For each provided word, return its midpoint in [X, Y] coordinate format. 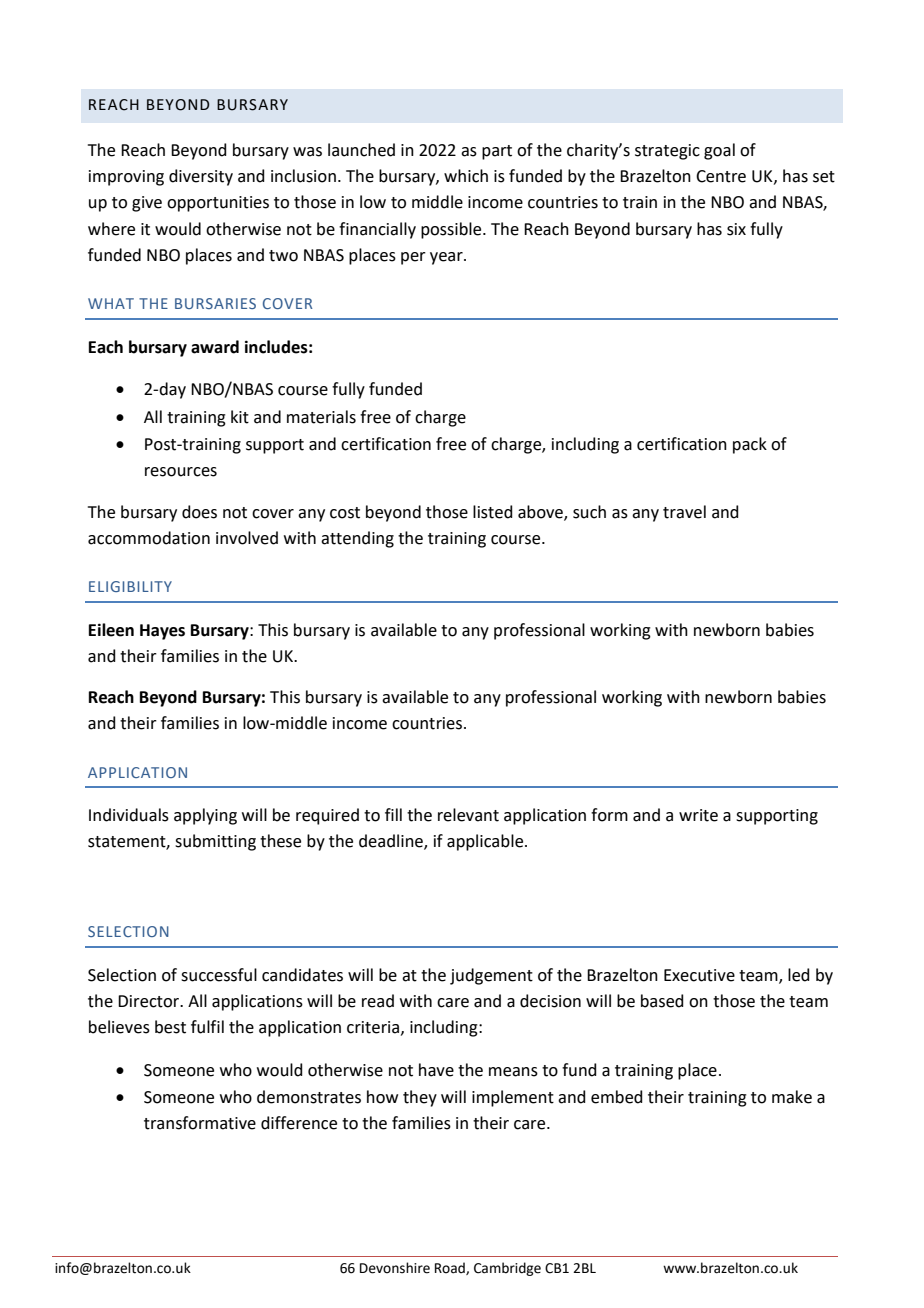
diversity [201, 177]
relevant [468, 815]
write [698, 815]
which [466, 176]
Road [451, 1268]
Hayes [162, 632]
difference [299, 1123]
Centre [721, 176]
